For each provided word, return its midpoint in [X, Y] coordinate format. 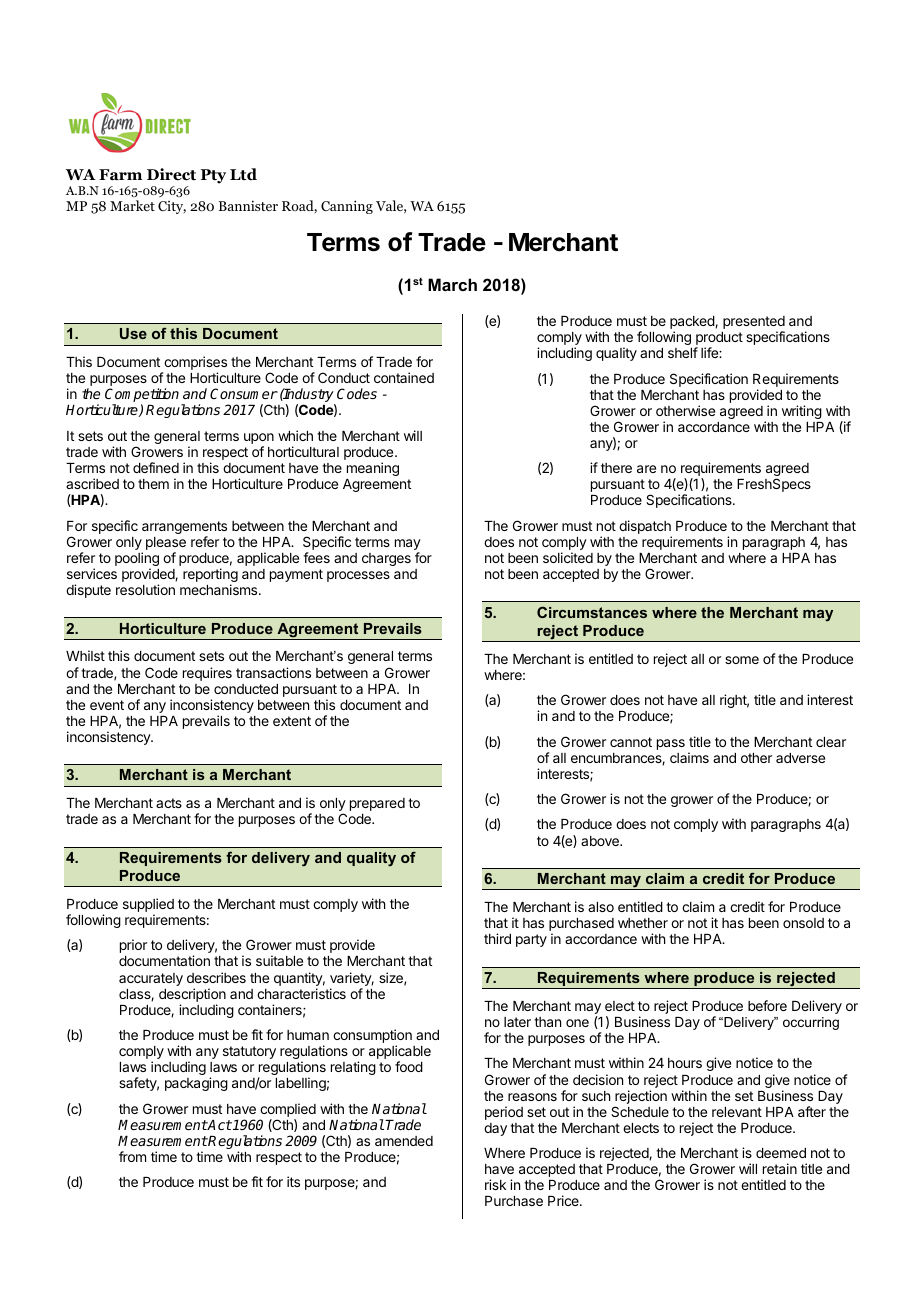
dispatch [645, 528]
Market [132, 205]
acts [169, 803]
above [601, 841]
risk [495, 1184]
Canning [347, 207]
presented [754, 324]
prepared [377, 804]
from [132, 1156]
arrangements [184, 529]
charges [386, 559]
